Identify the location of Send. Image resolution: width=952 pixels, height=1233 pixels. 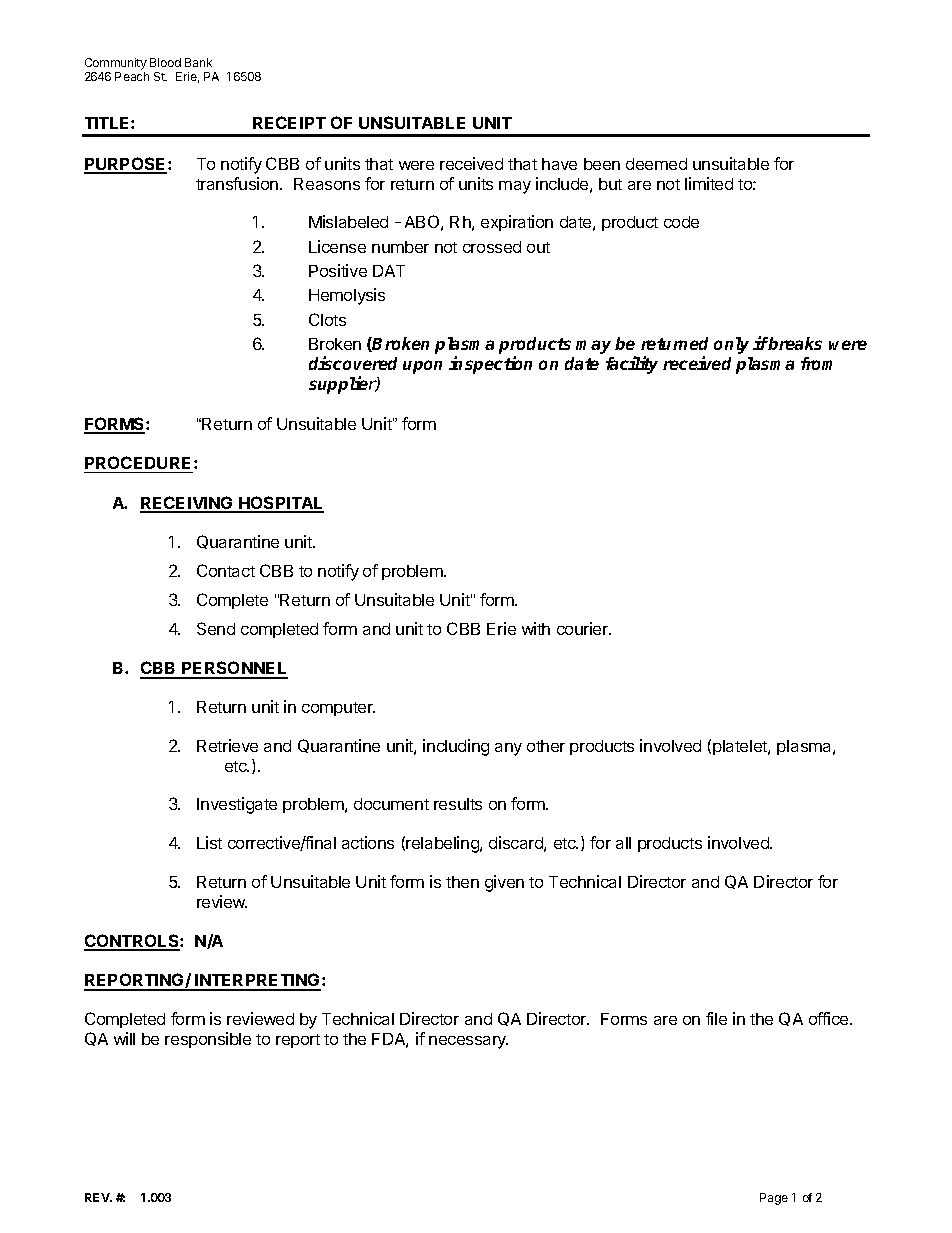
(216, 628).
